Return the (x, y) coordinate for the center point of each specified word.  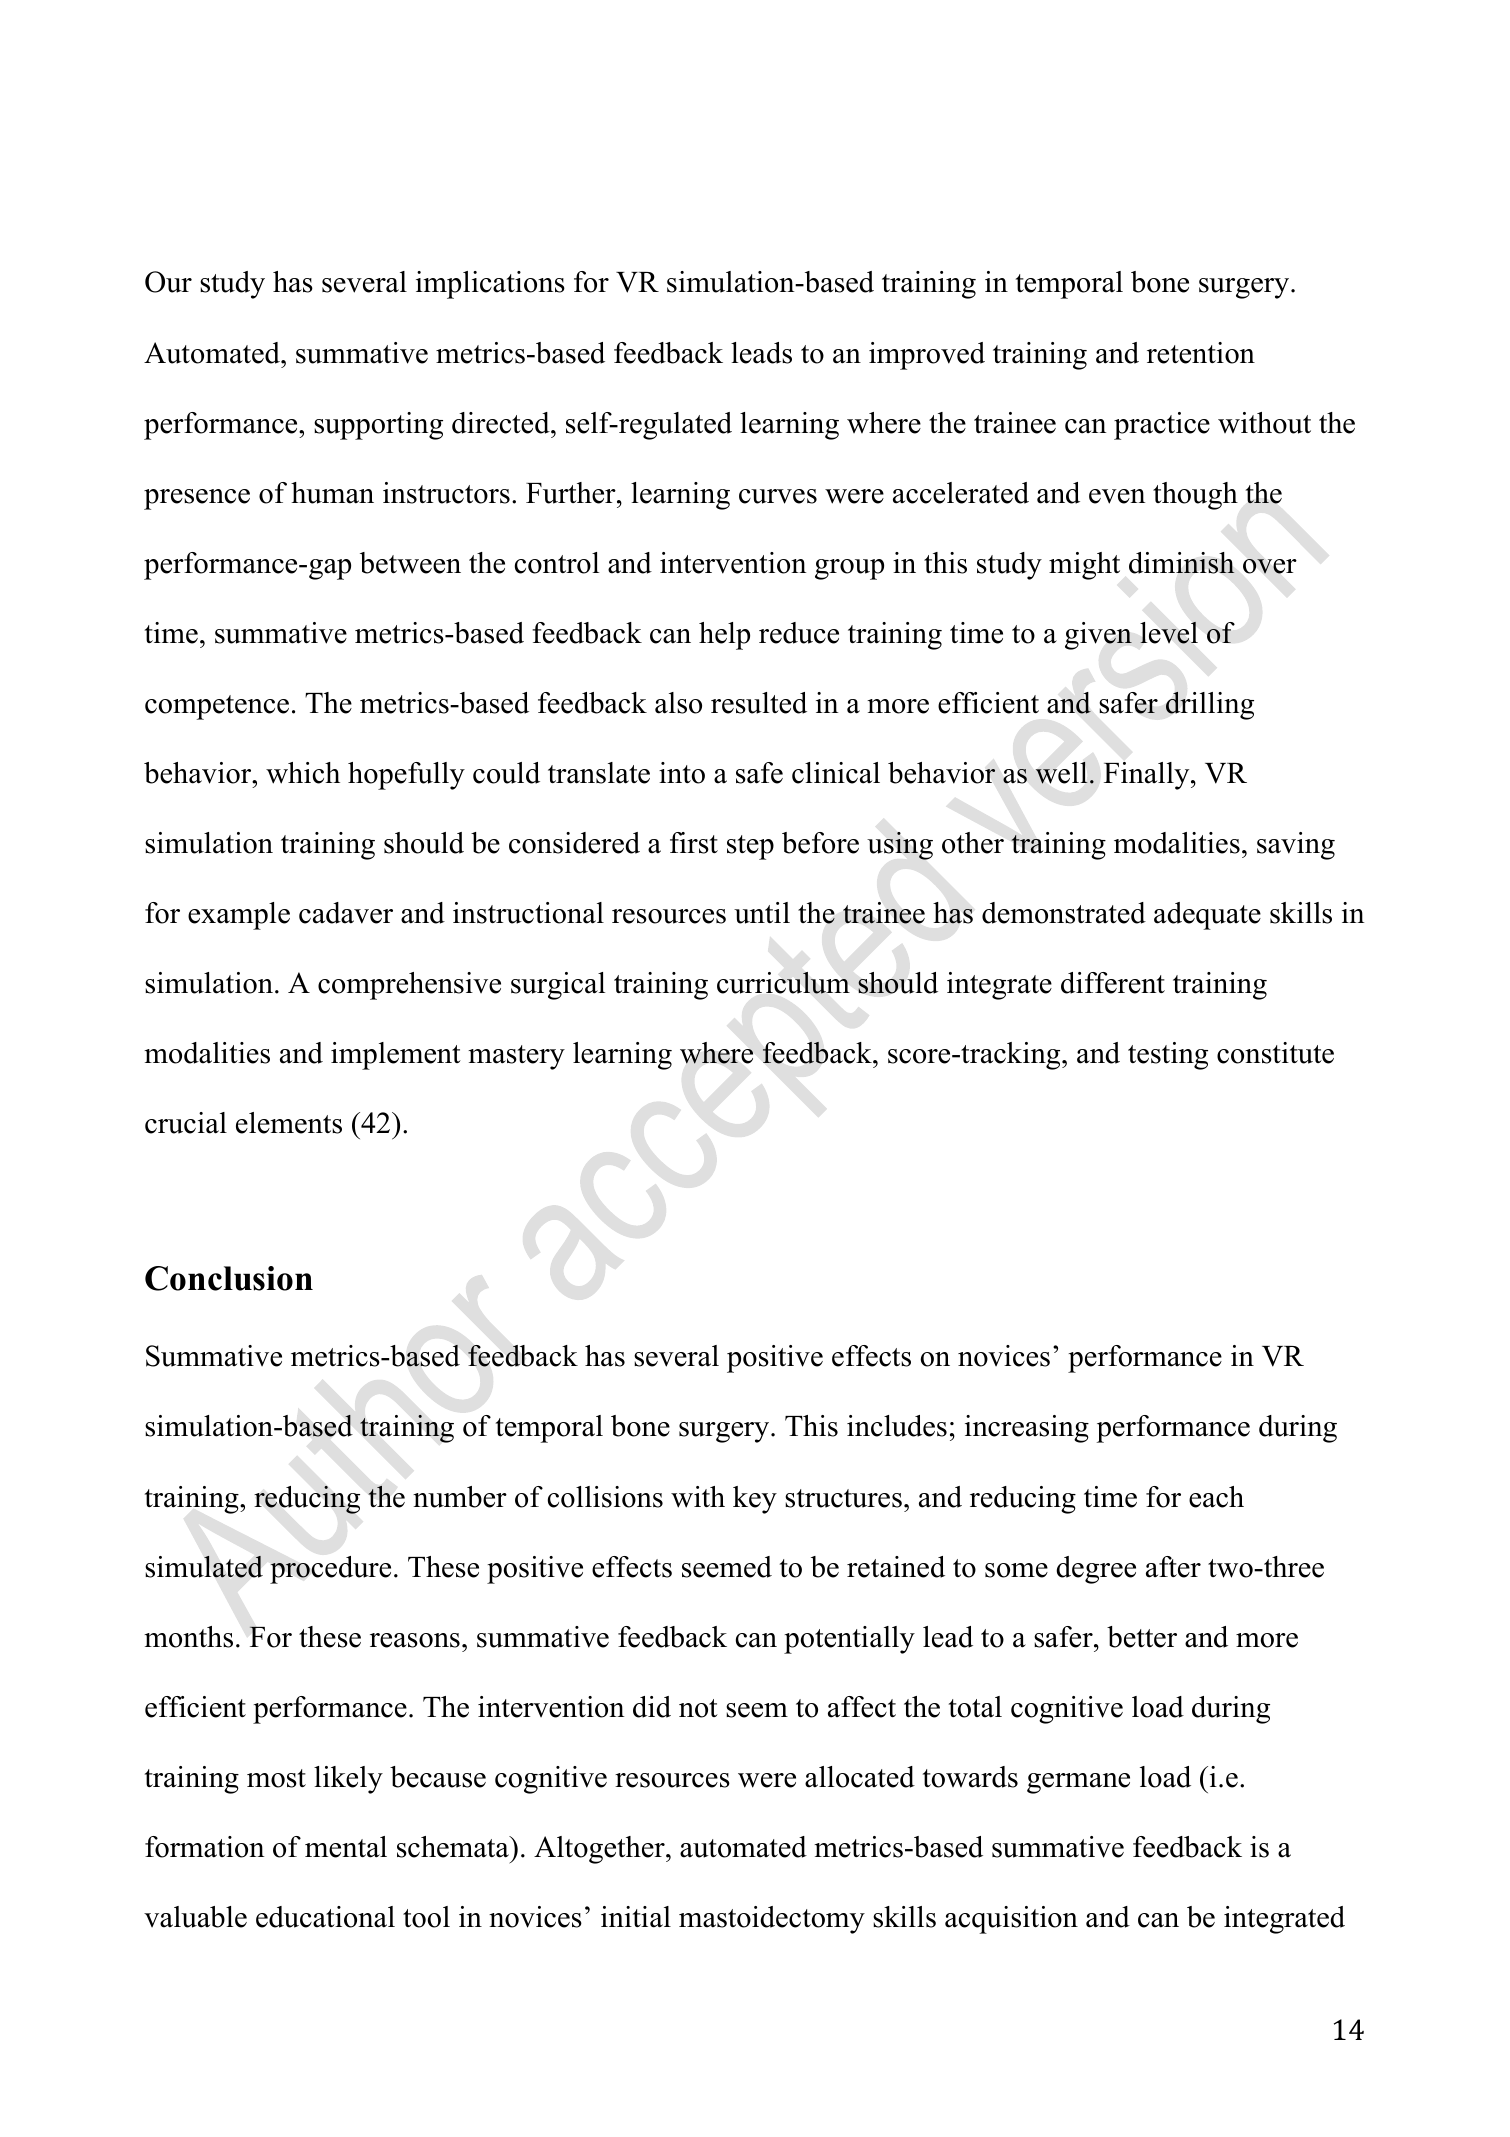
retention (1201, 353)
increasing (1027, 1429)
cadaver (346, 913)
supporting (378, 426)
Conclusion (229, 1278)
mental (346, 1847)
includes (897, 1426)
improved (927, 356)
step (750, 847)
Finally (1148, 776)
